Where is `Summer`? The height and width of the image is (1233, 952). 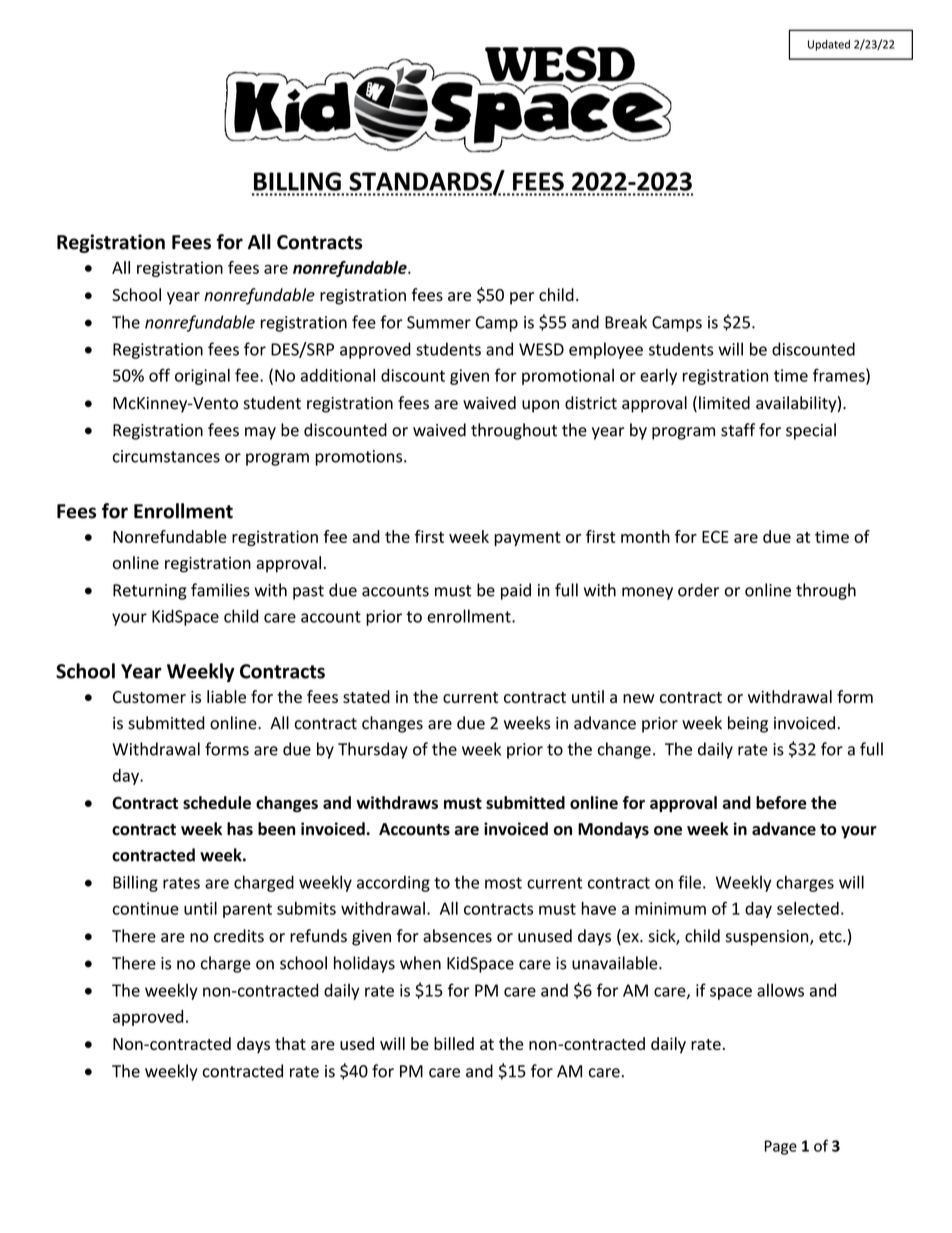 Summer is located at coordinates (439, 322).
